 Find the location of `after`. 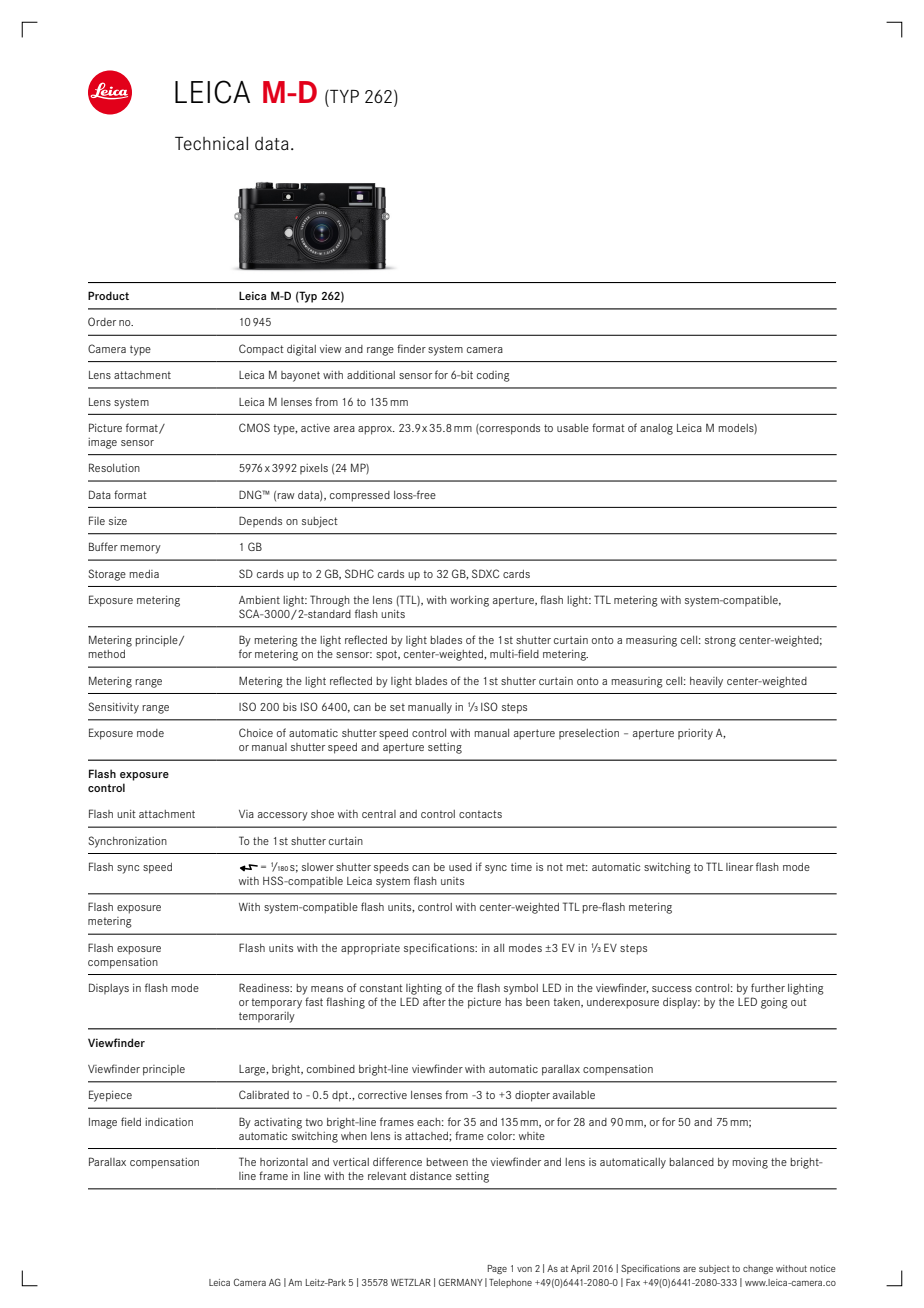

after is located at coordinates (434, 1001).
